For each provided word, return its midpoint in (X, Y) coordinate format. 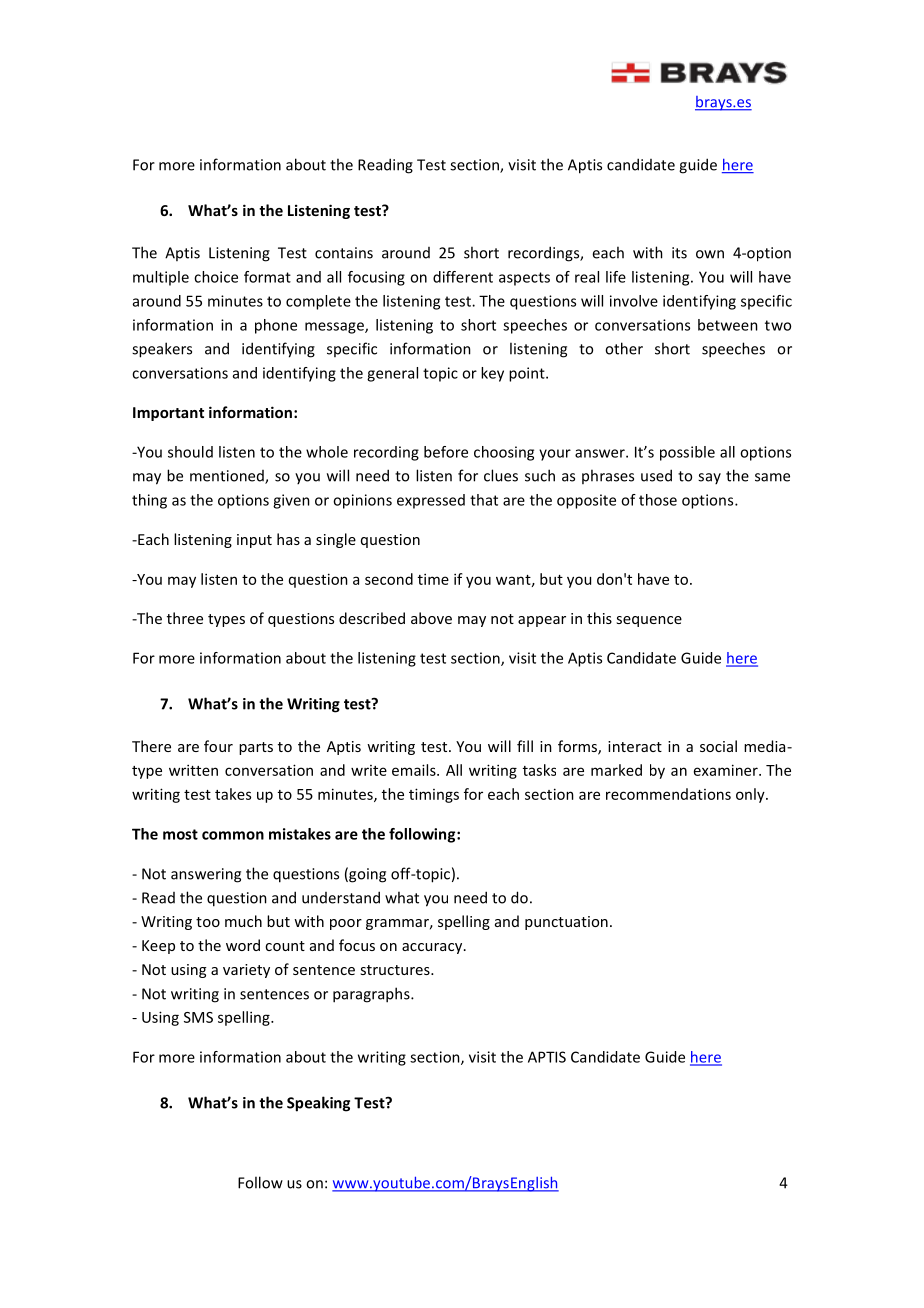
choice (216, 277)
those (658, 500)
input (254, 541)
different (463, 277)
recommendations (668, 794)
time (433, 579)
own (710, 254)
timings (434, 795)
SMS (198, 1017)
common (233, 835)
